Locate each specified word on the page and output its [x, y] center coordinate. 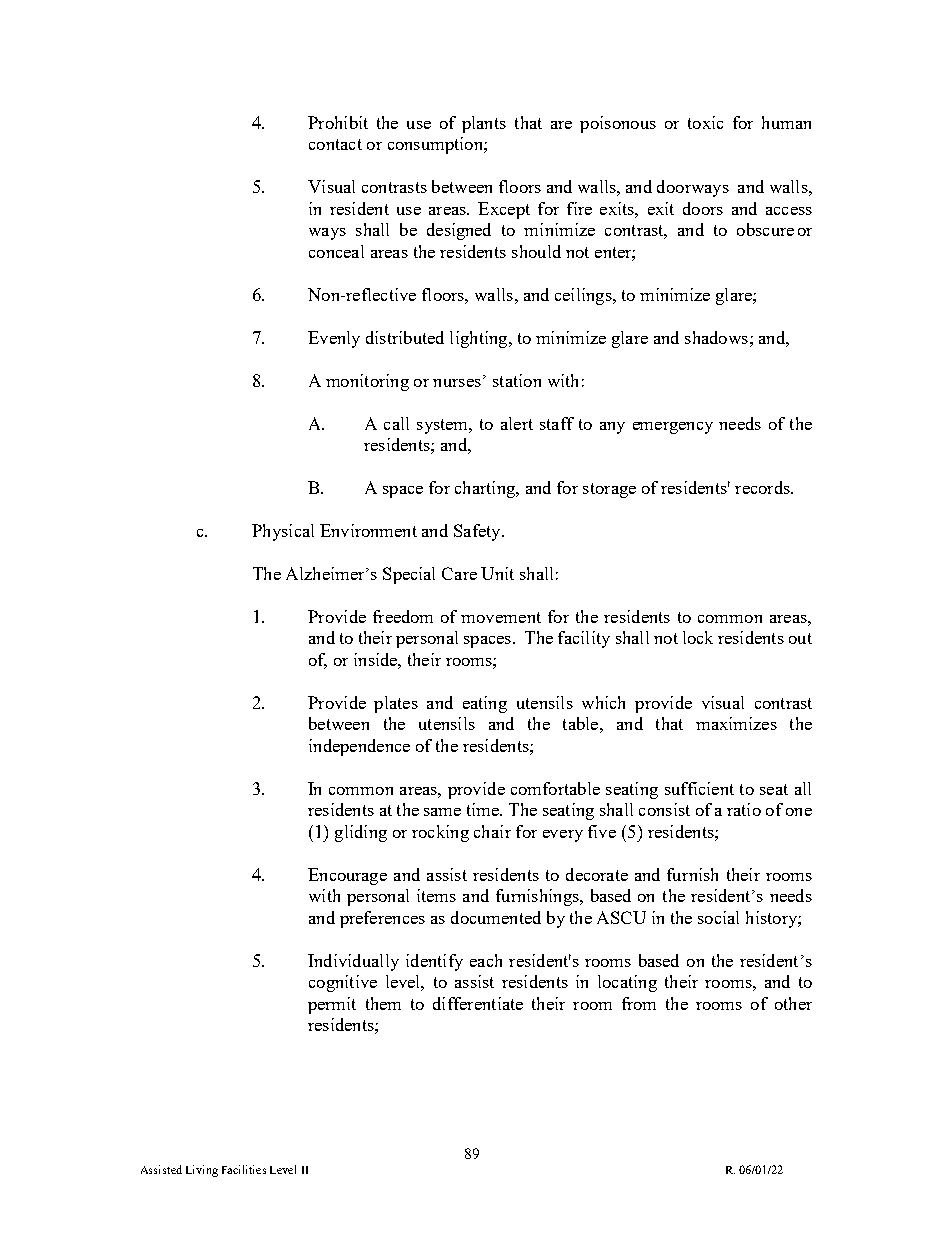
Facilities [244, 1169]
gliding [361, 833]
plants [484, 124]
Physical [283, 532]
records [763, 487]
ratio [744, 809]
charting [486, 489]
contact [335, 144]
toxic [705, 122]
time [484, 809]
